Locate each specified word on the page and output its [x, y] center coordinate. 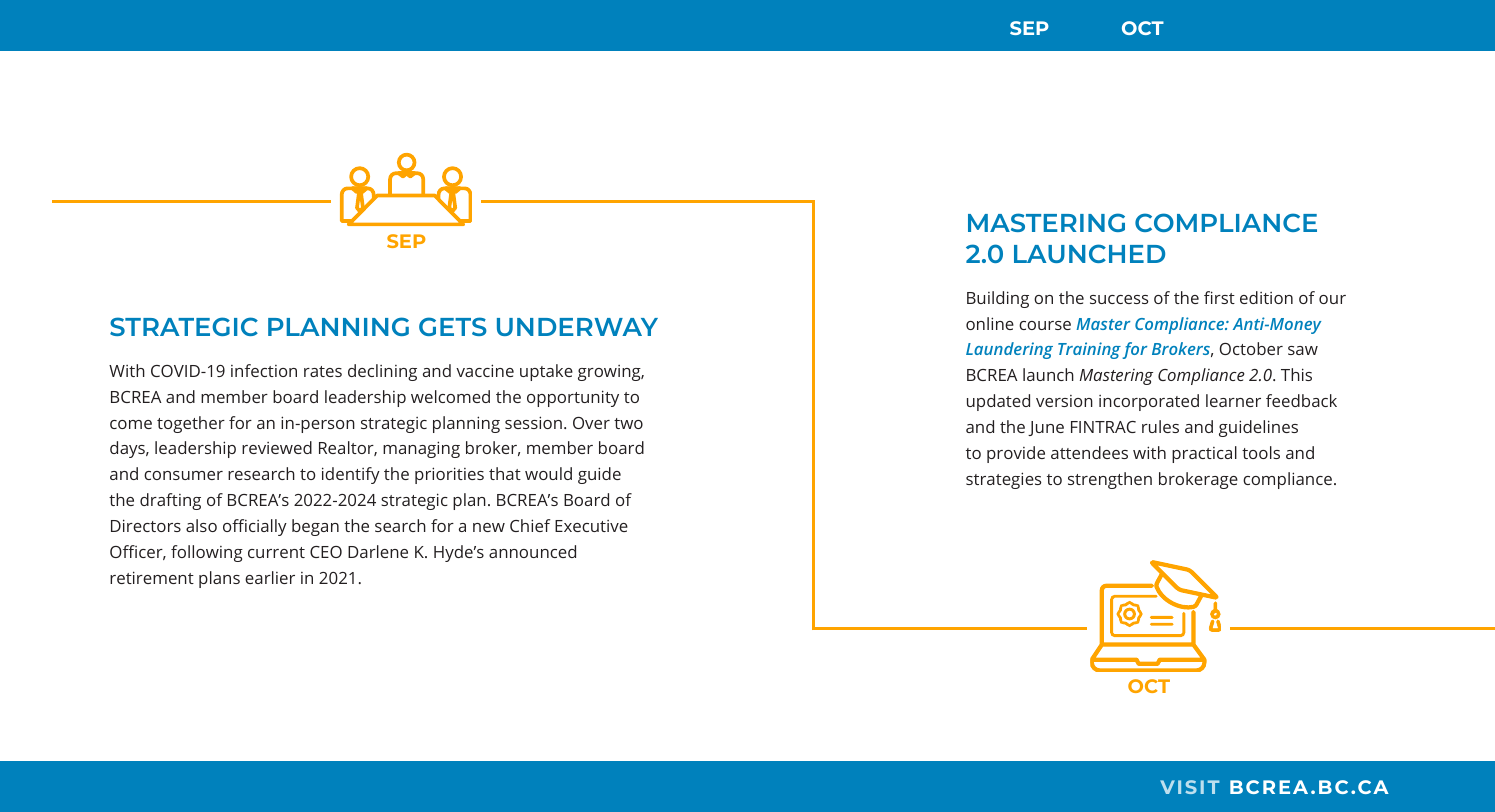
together [191, 424]
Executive [591, 526]
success [1119, 299]
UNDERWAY [577, 327]
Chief [530, 525]
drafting [170, 501]
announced [532, 551]
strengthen [1110, 480]
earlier [270, 577]
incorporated [1149, 402]
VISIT [1190, 787]
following [207, 553]
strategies [1003, 480]
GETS [453, 326]
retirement [152, 577]
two [628, 423]
